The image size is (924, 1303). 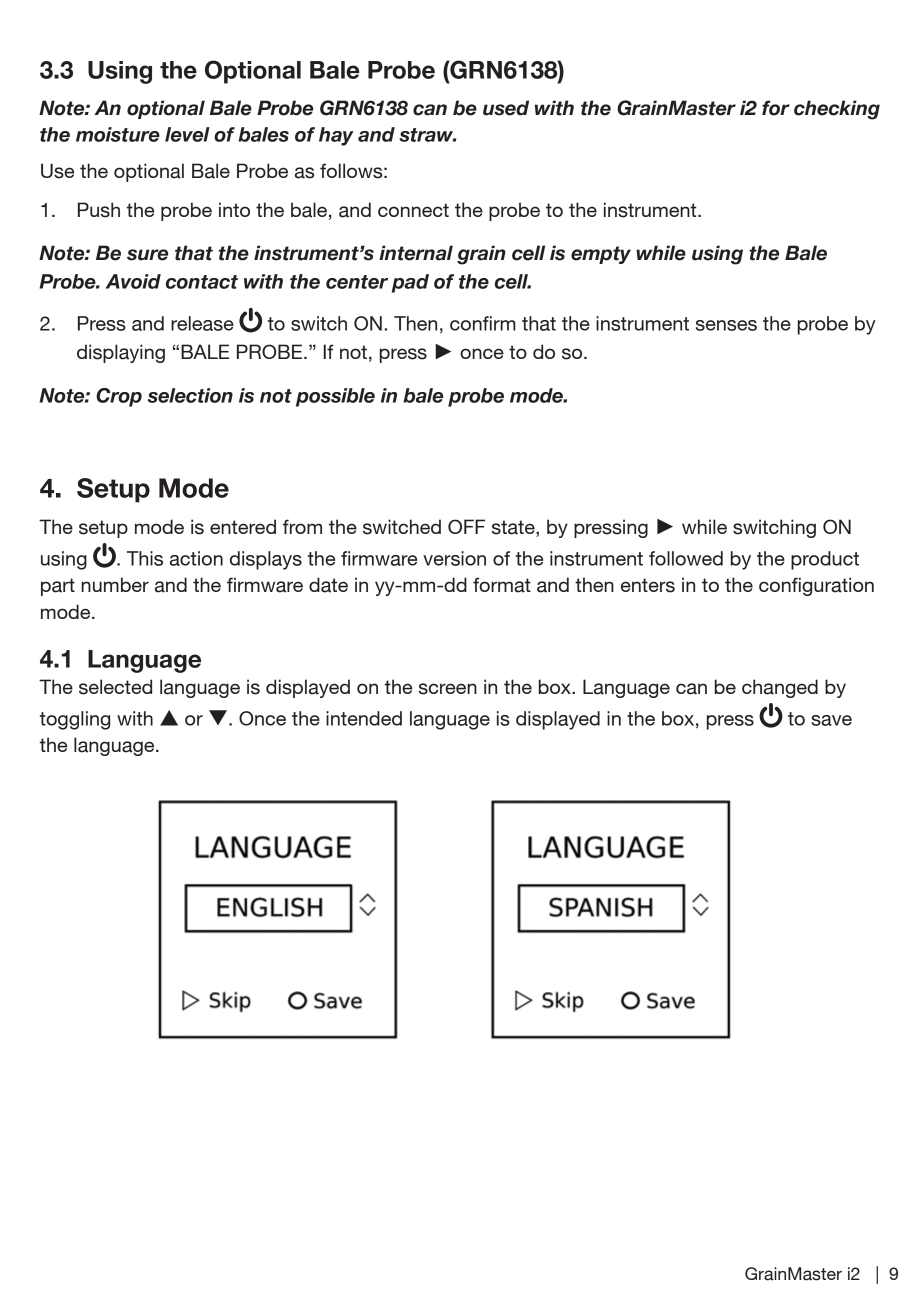 What do you see at coordinates (133, 281) in the page?
I see `Avoid` at bounding box center [133, 281].
